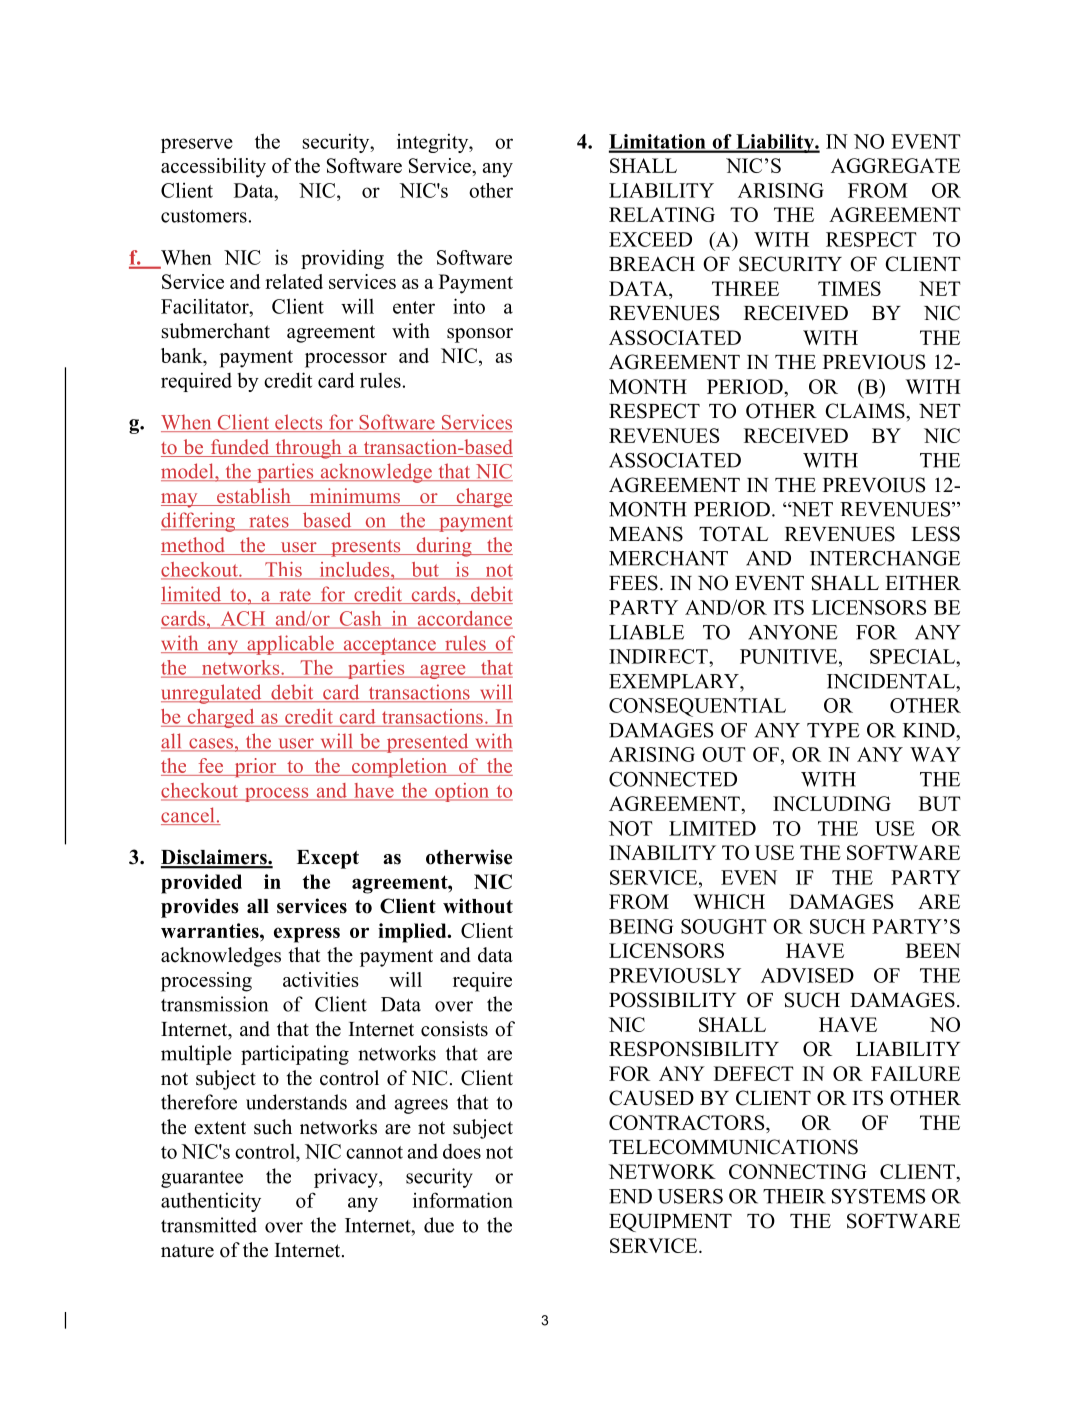 This screenshot has width=1088, height=1408. Describe the element at coordinates (895, 165) in the screenshot. I see `AGGREGATE` at that location.
